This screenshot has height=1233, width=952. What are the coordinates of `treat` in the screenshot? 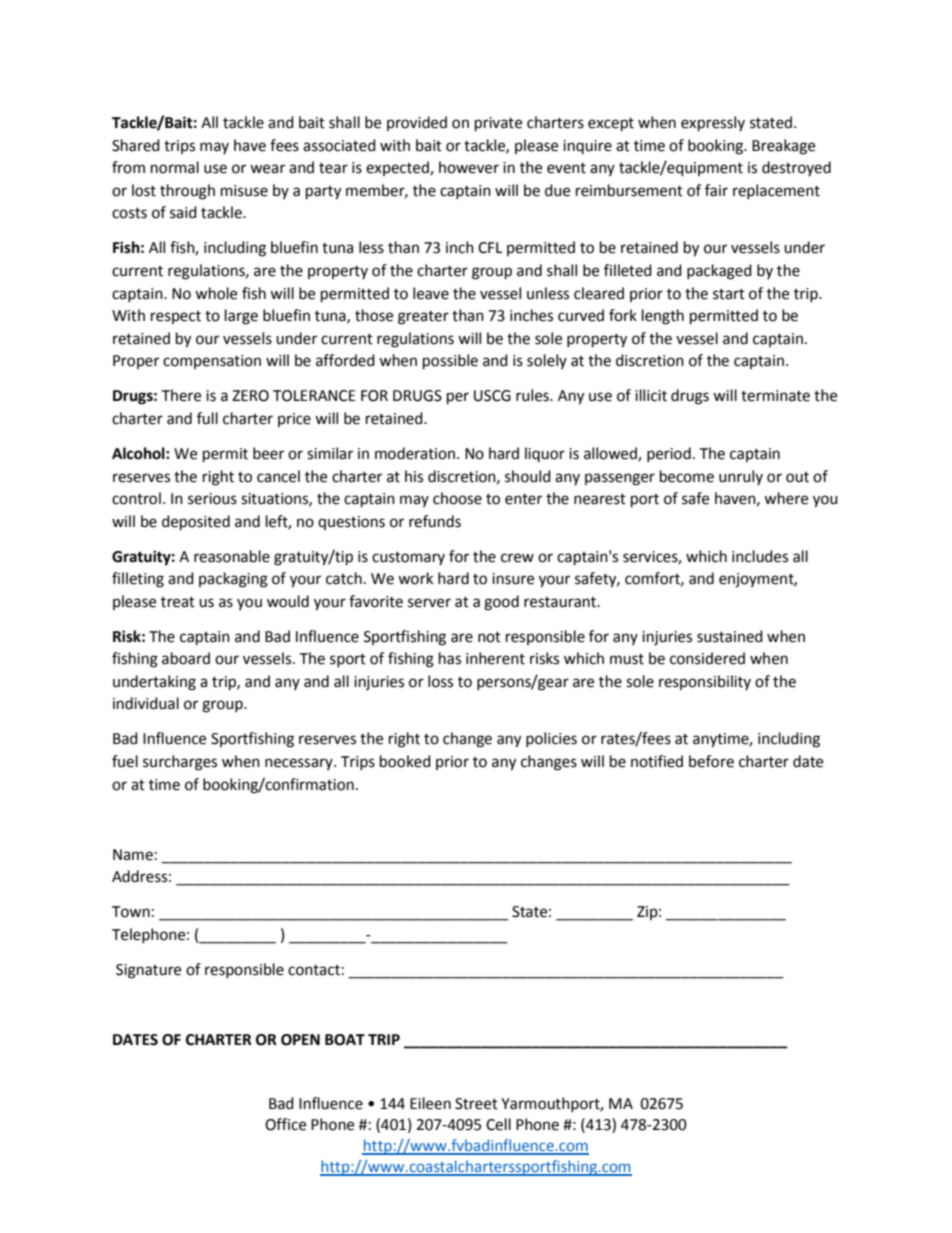 It's located at (178, 602).
